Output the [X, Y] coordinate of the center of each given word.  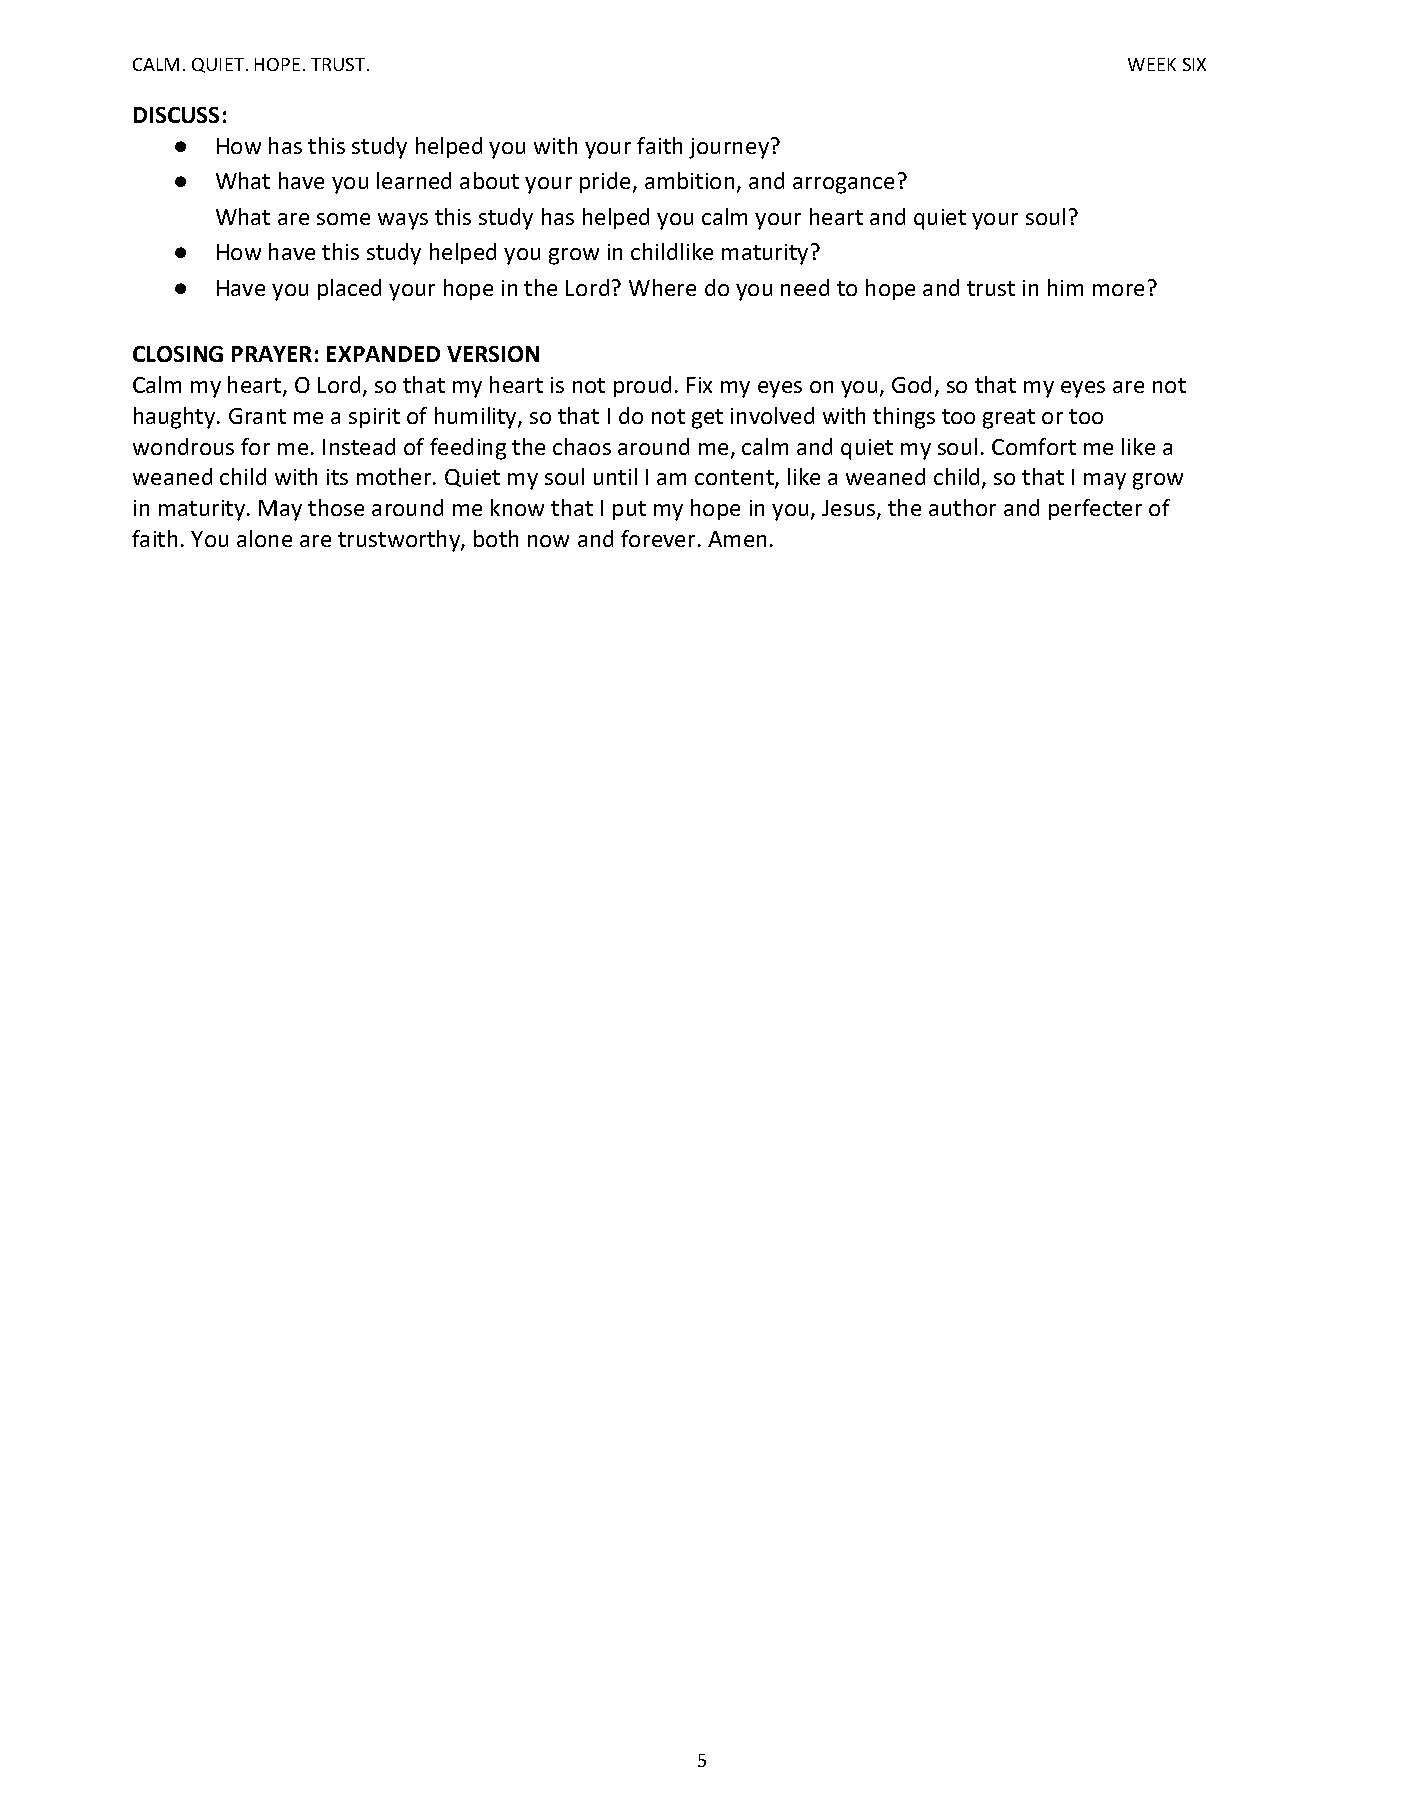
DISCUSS [176, 115]
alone [264, 538]
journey [730, 148]
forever [658, 538]
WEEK [1152, 64]
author [962, 507]
